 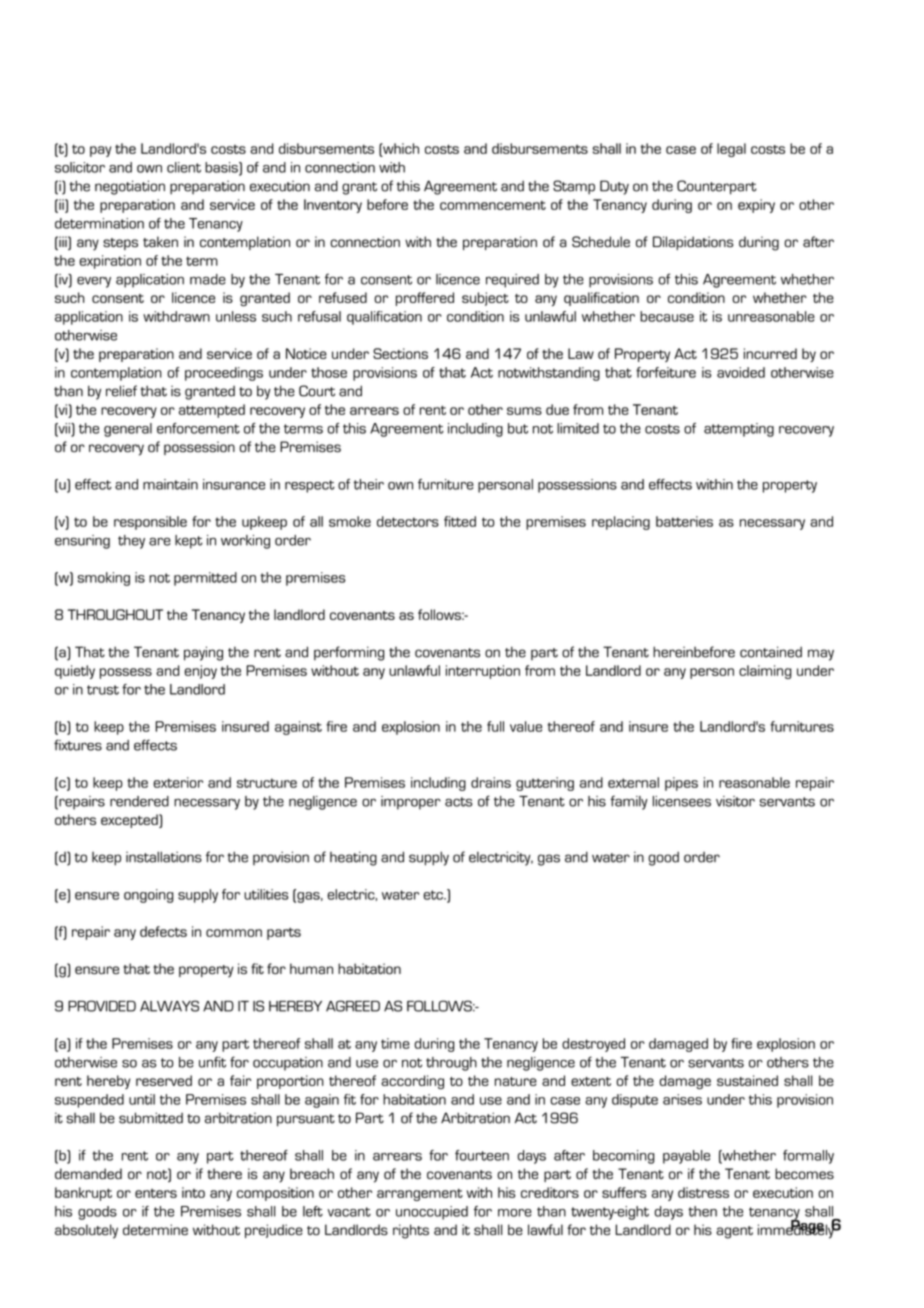 I want to click on interruption, so click(x=483, y=672).
